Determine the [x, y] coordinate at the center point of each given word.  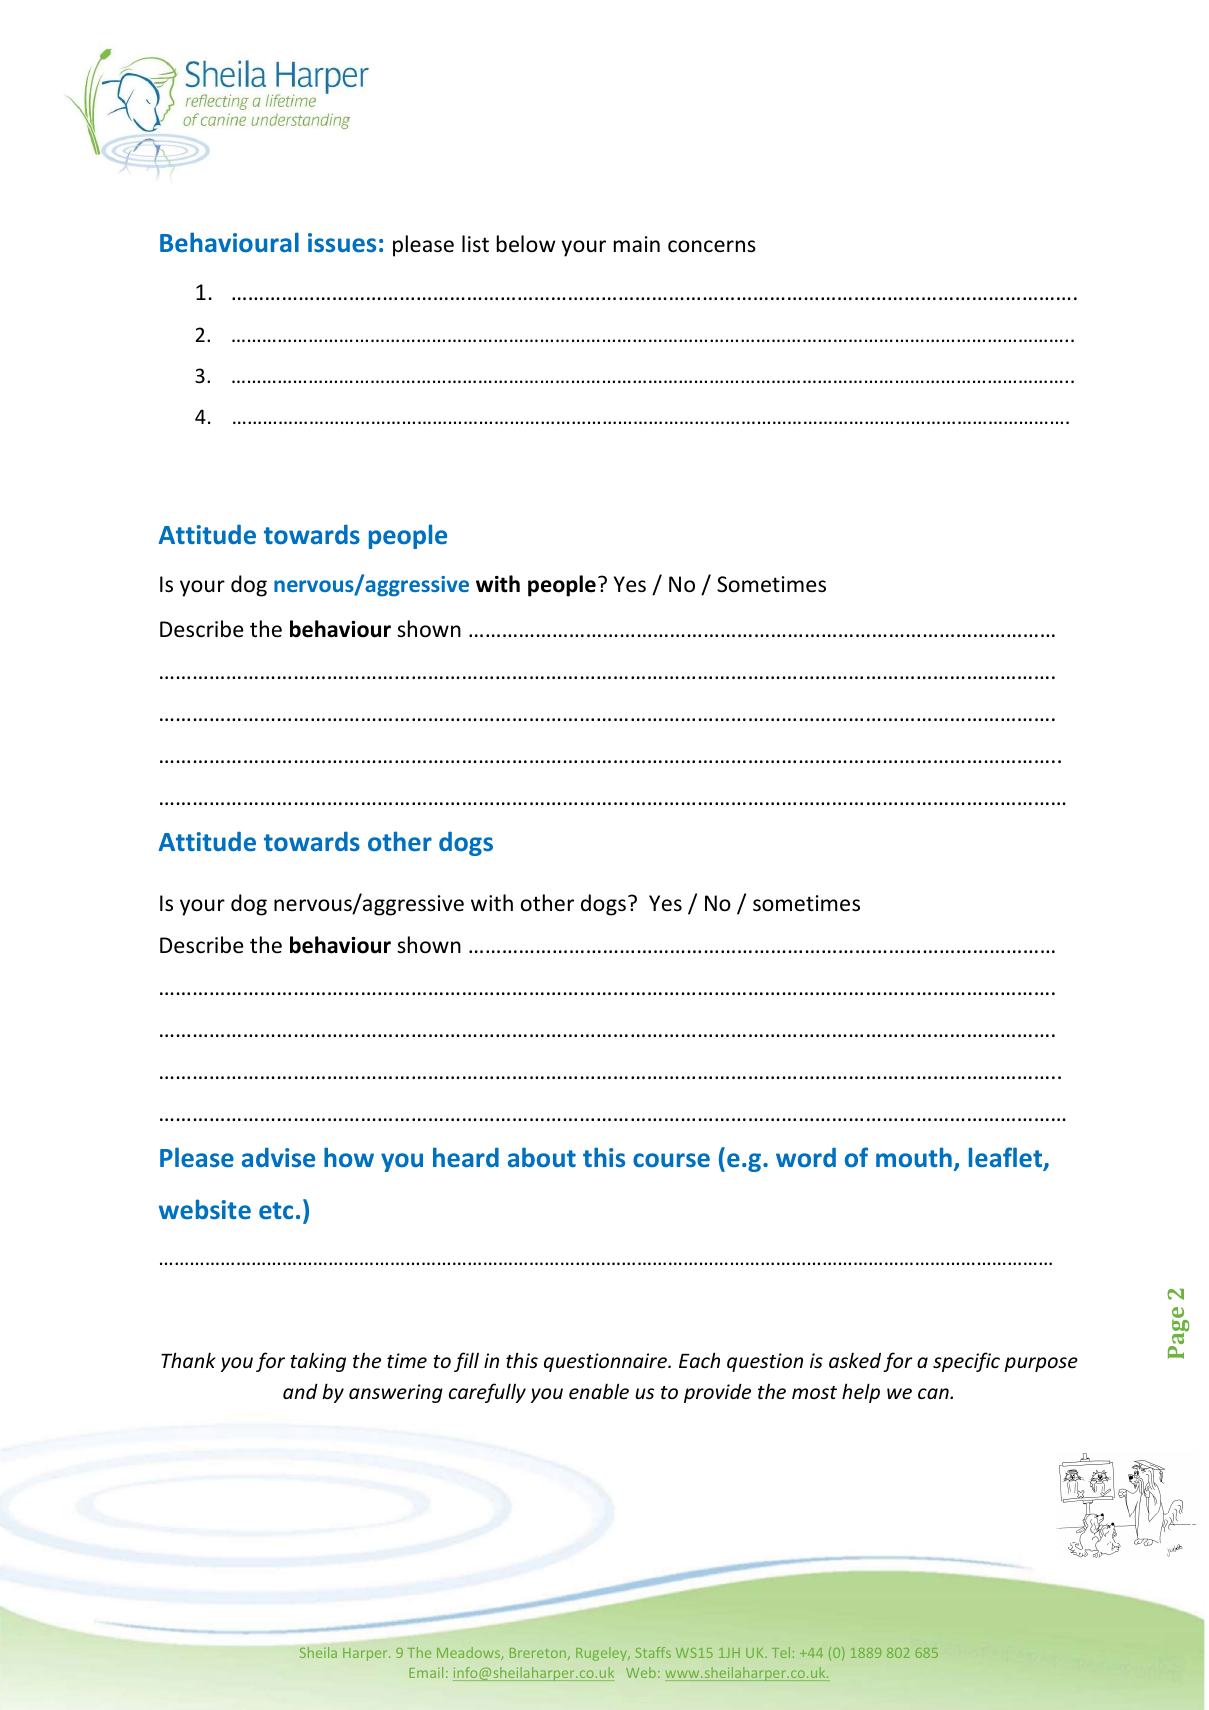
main [637, 244]
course [671, 1160]
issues [342, 242]
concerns [712, 246]
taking [318, 1362]
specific [966, 1362]
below [526, 244]
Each [699, 1360]
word [806, 1157]
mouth [914, 1157]
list [475, 243]
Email [426, 1672]
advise [278, 1157]
